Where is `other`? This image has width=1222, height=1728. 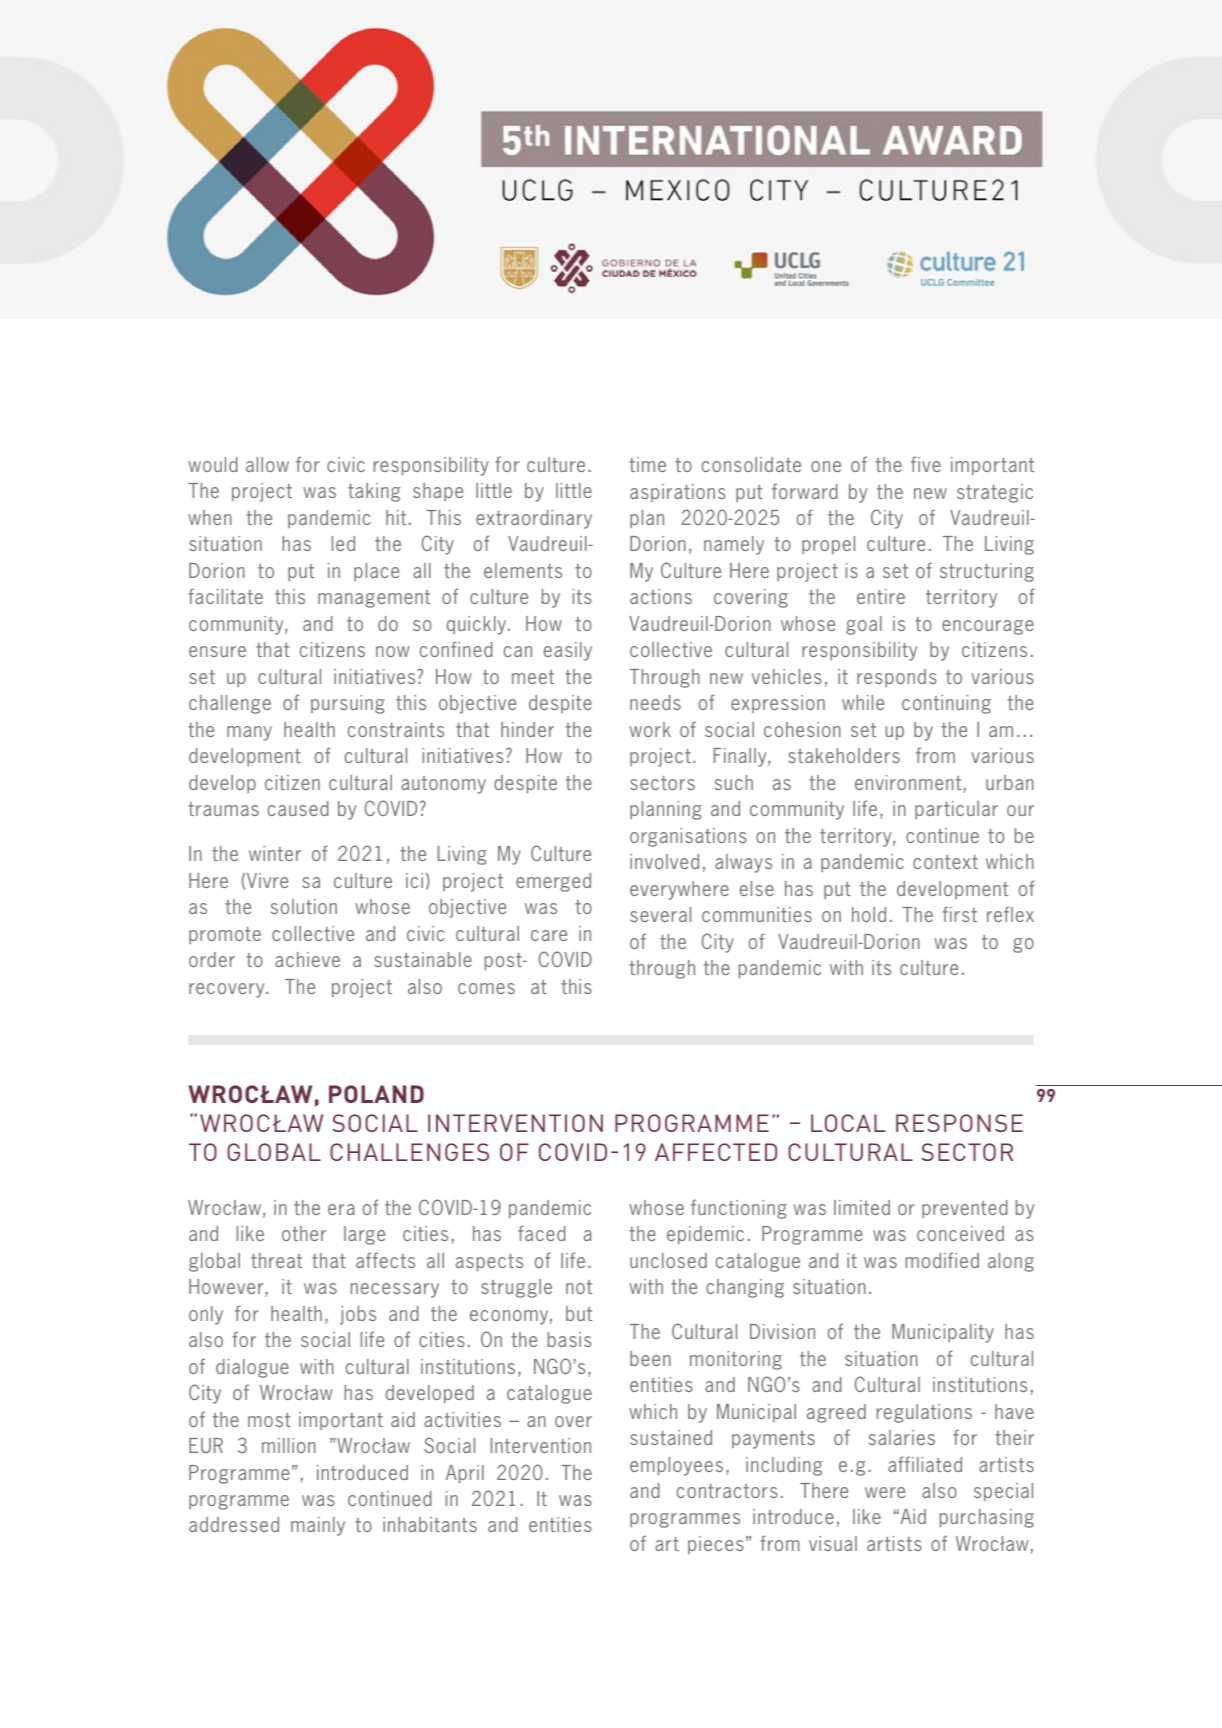
other is located at coordinates (304, 1233).
